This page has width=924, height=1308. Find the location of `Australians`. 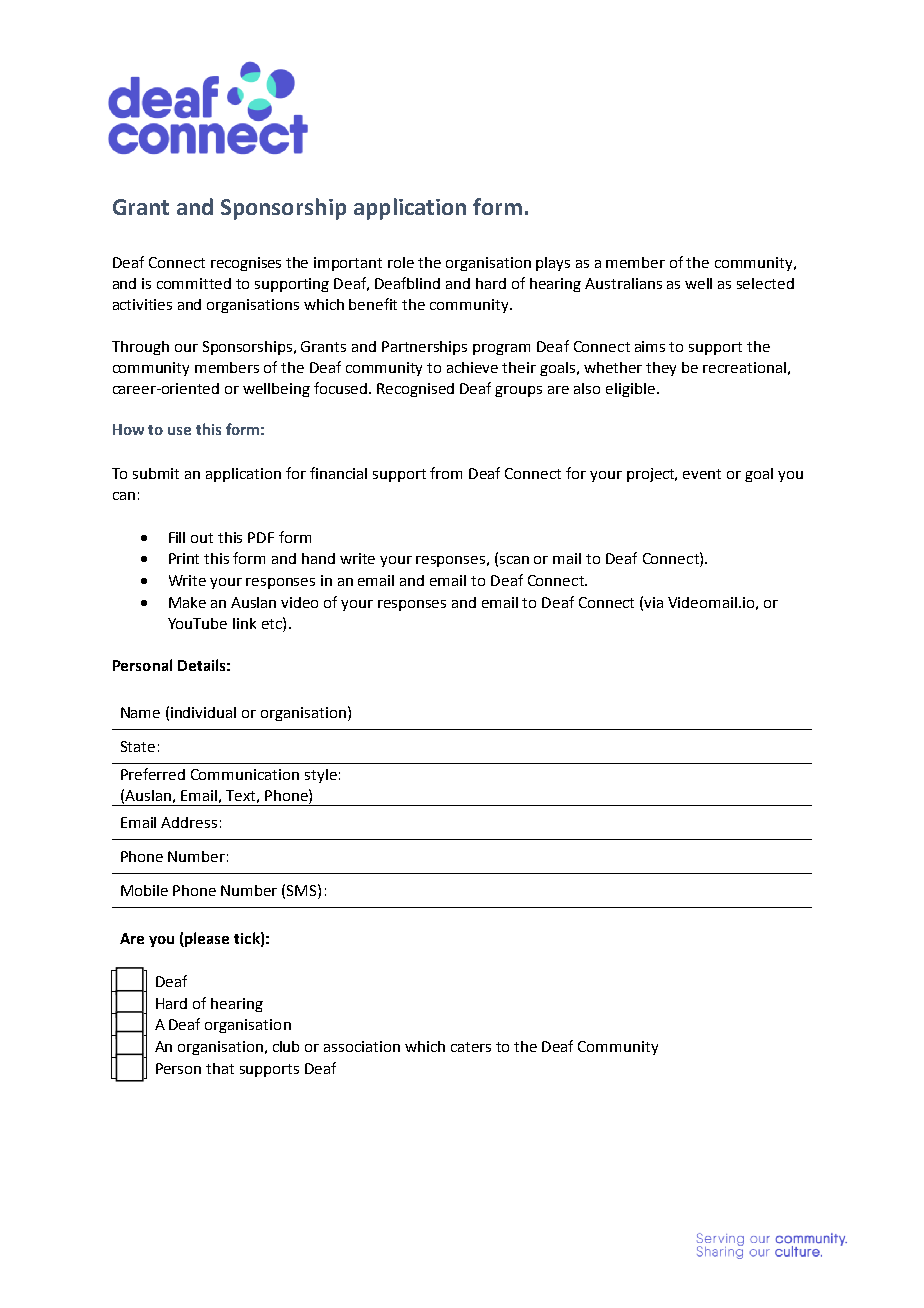

Australians is located at coordinates (623, 283).
